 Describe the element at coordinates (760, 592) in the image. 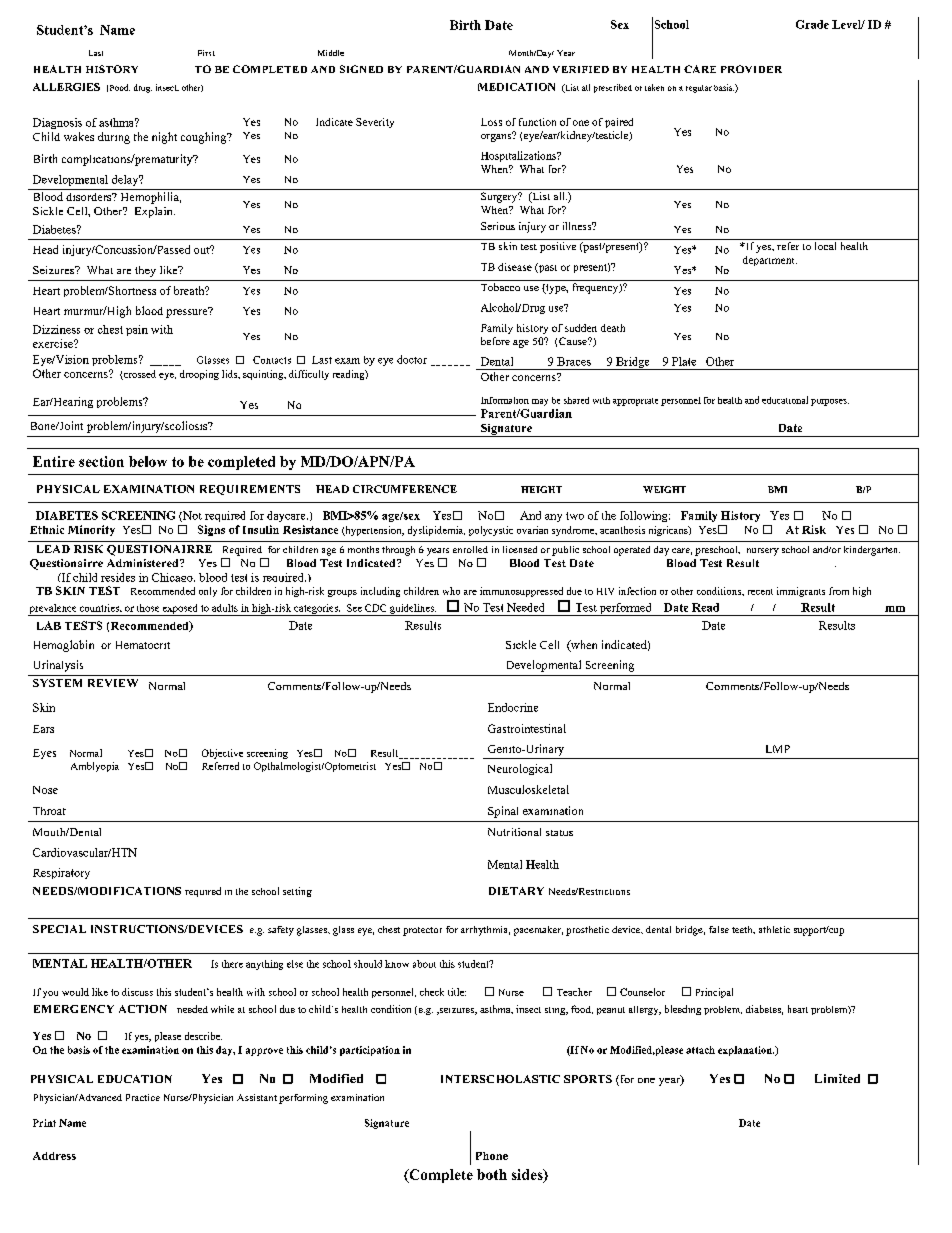

I see `recent` at that location.
